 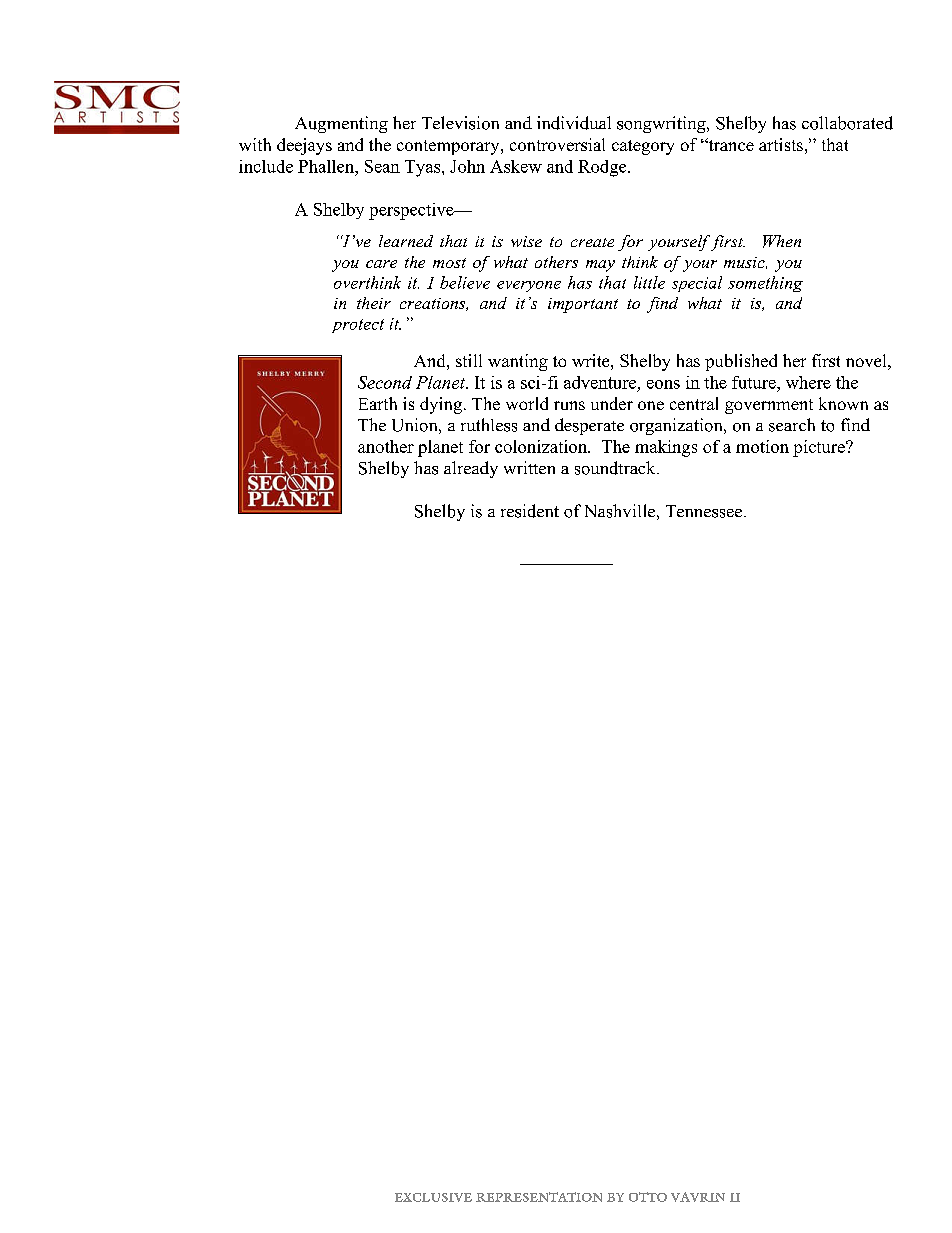 I want to click on Tennessee, so click(x=705, y=511).
